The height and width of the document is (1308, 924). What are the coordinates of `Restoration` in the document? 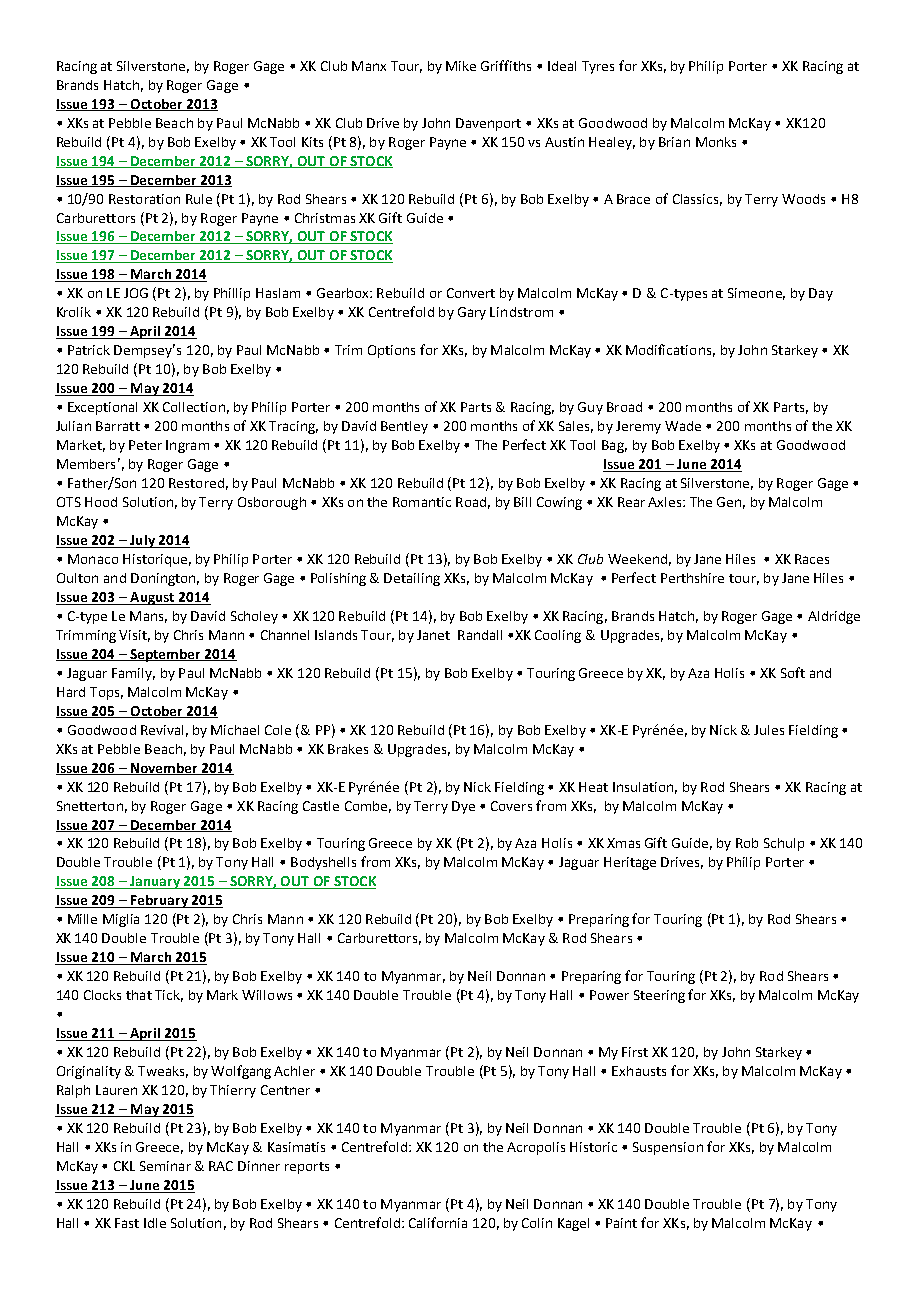 It's located at (144, 199).
